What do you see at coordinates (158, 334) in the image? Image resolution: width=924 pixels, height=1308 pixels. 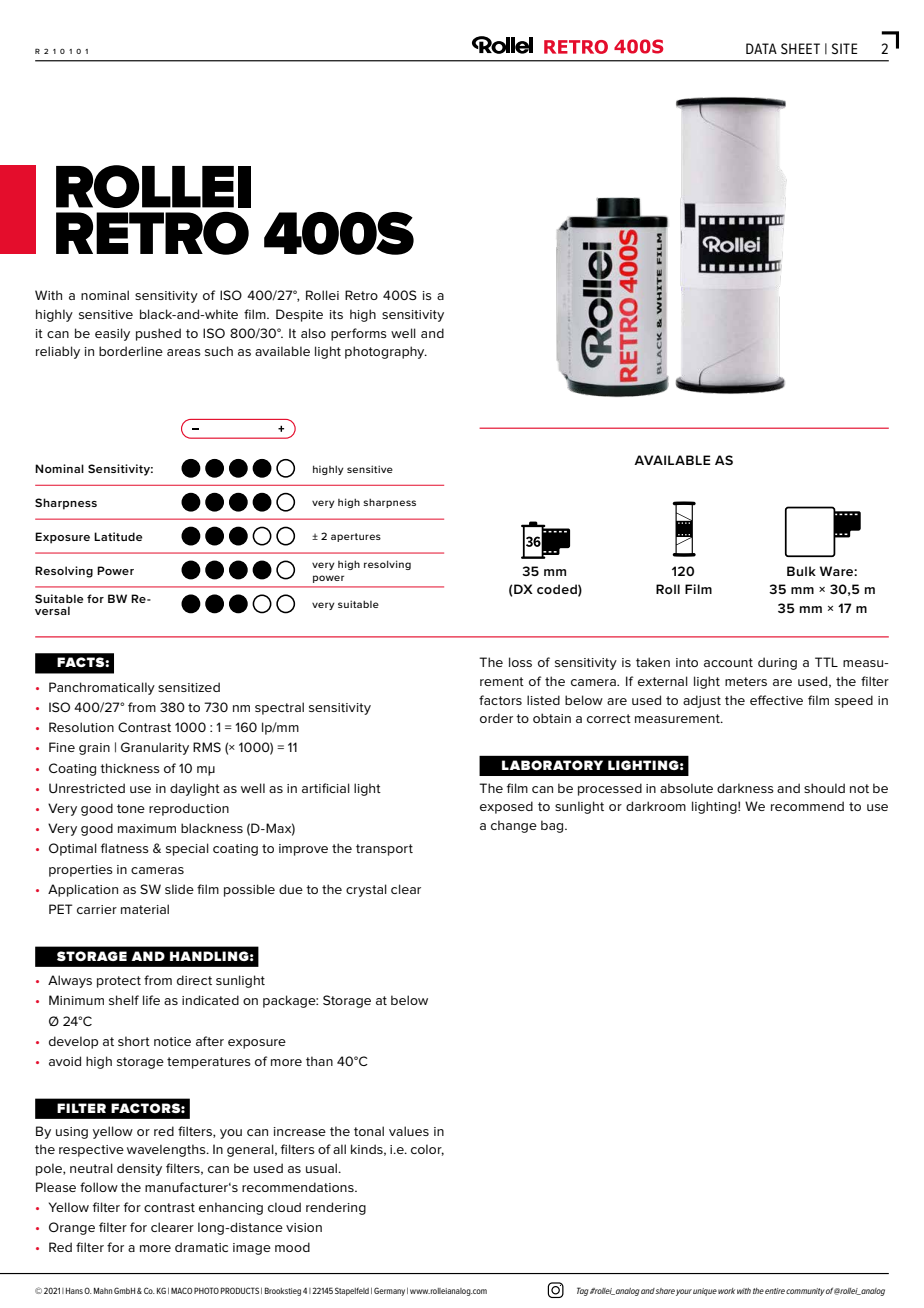 I see `pushed` at bounding box center [158, 334].
